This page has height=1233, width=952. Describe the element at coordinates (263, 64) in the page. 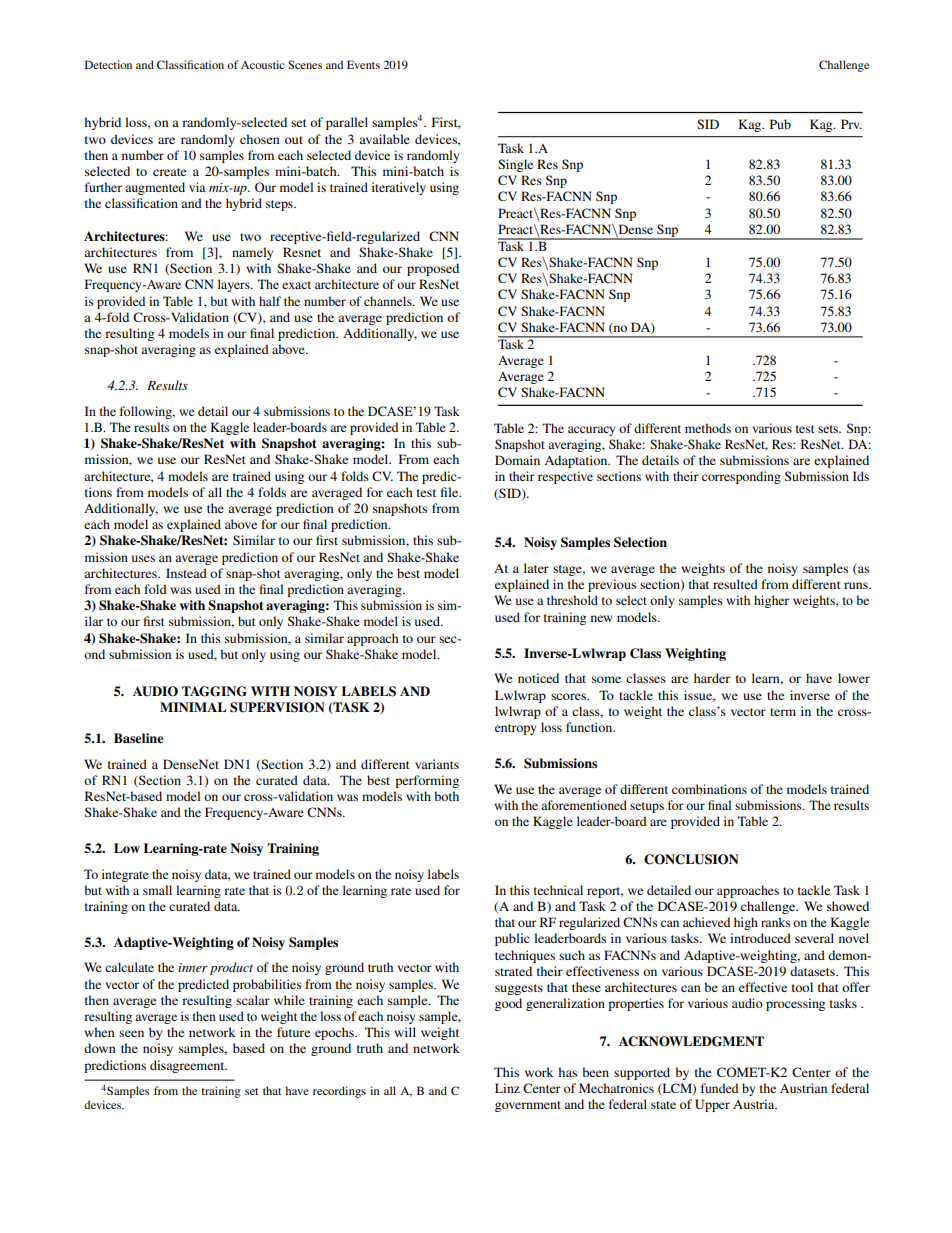

I see `Acoustic` at that location.
